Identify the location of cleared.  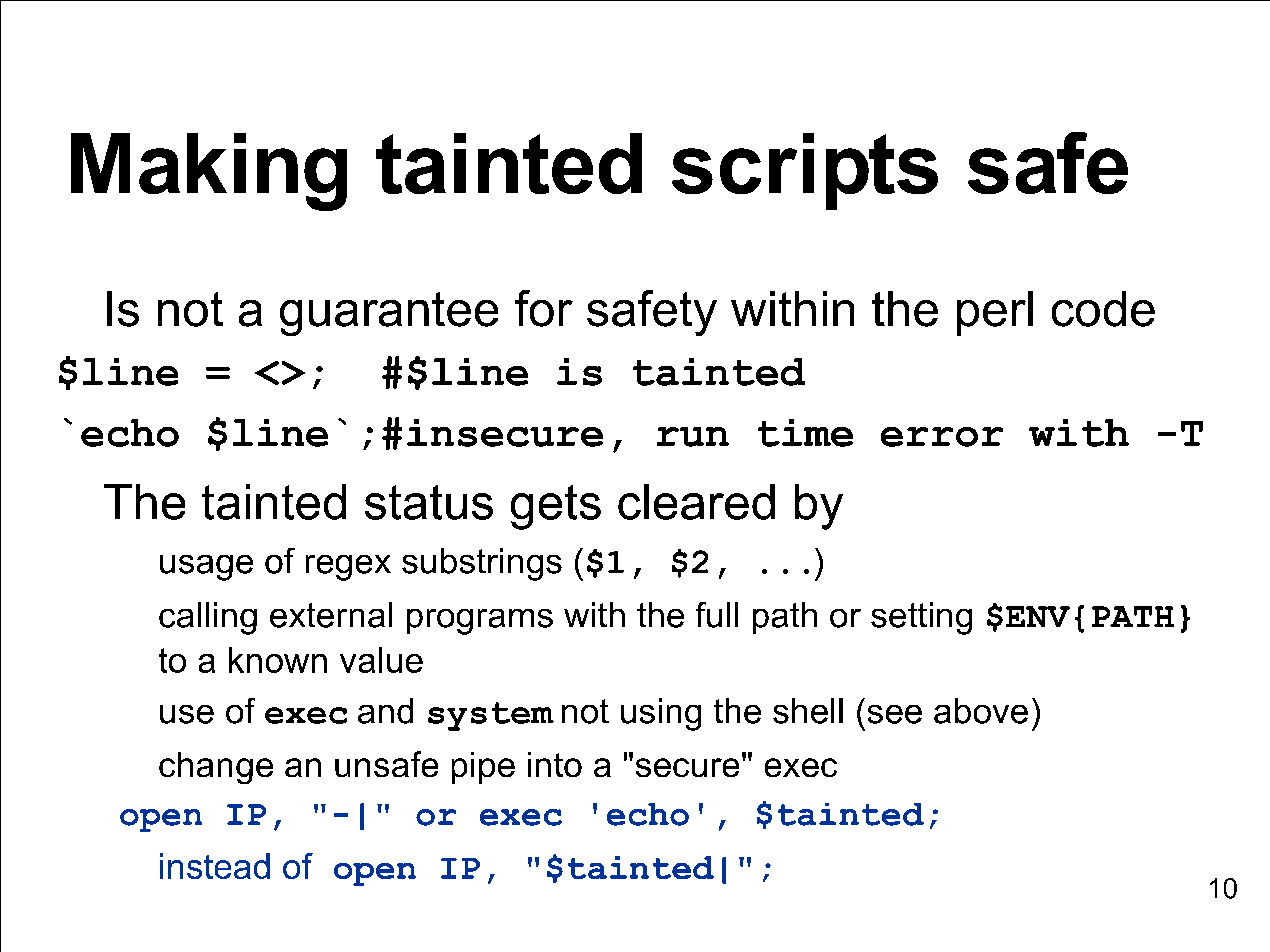
(696, 502).
